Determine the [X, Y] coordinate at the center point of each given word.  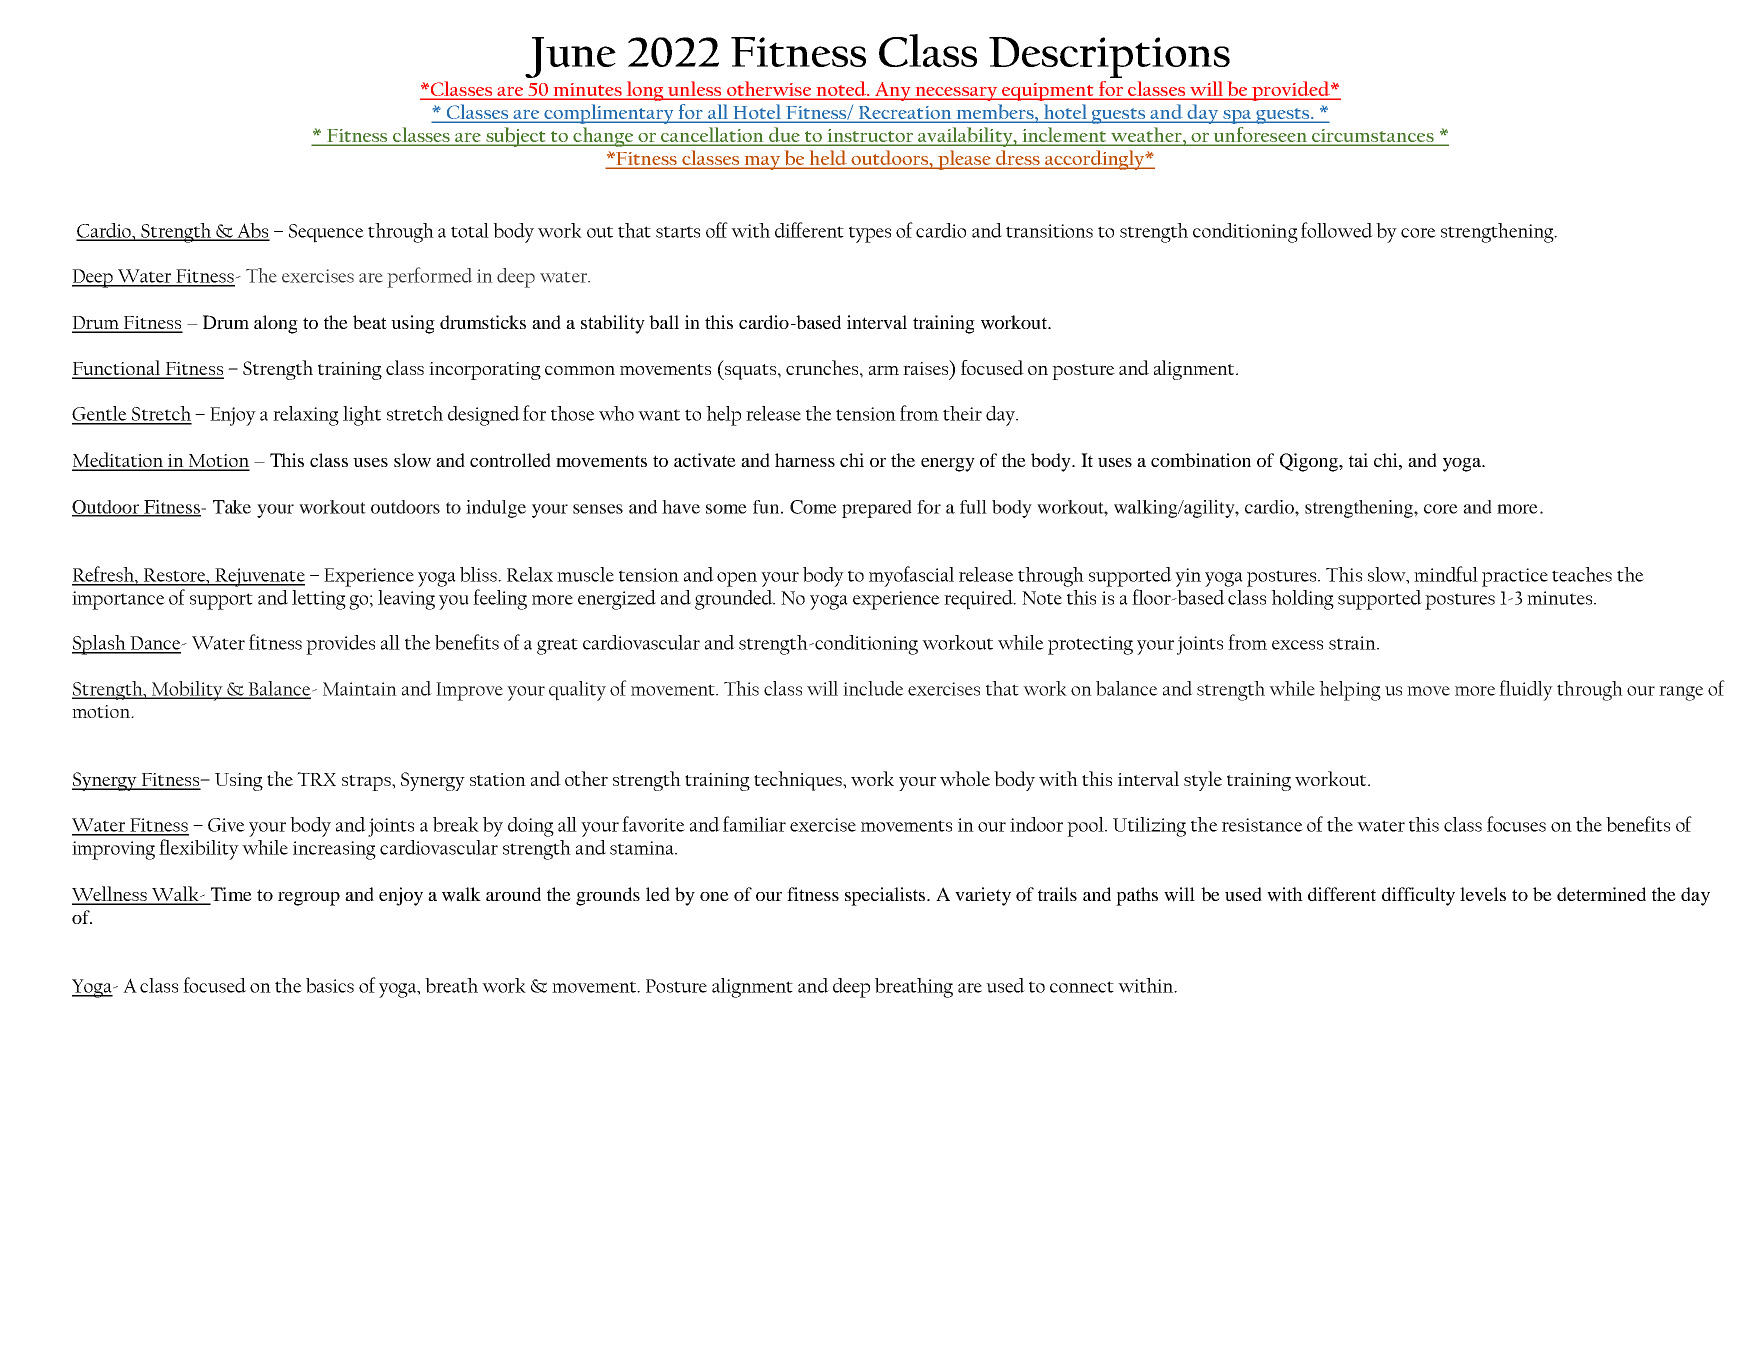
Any [893, 91]
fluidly [1526, 690]
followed [1337, 230]
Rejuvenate [259, 577]
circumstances [1373, 137]
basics [330, 985]
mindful [1446, 574]
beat [370, 322]
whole [965, 778]
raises [927, 367]
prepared [877, 509]
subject [516, 137]
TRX [316, 779]
